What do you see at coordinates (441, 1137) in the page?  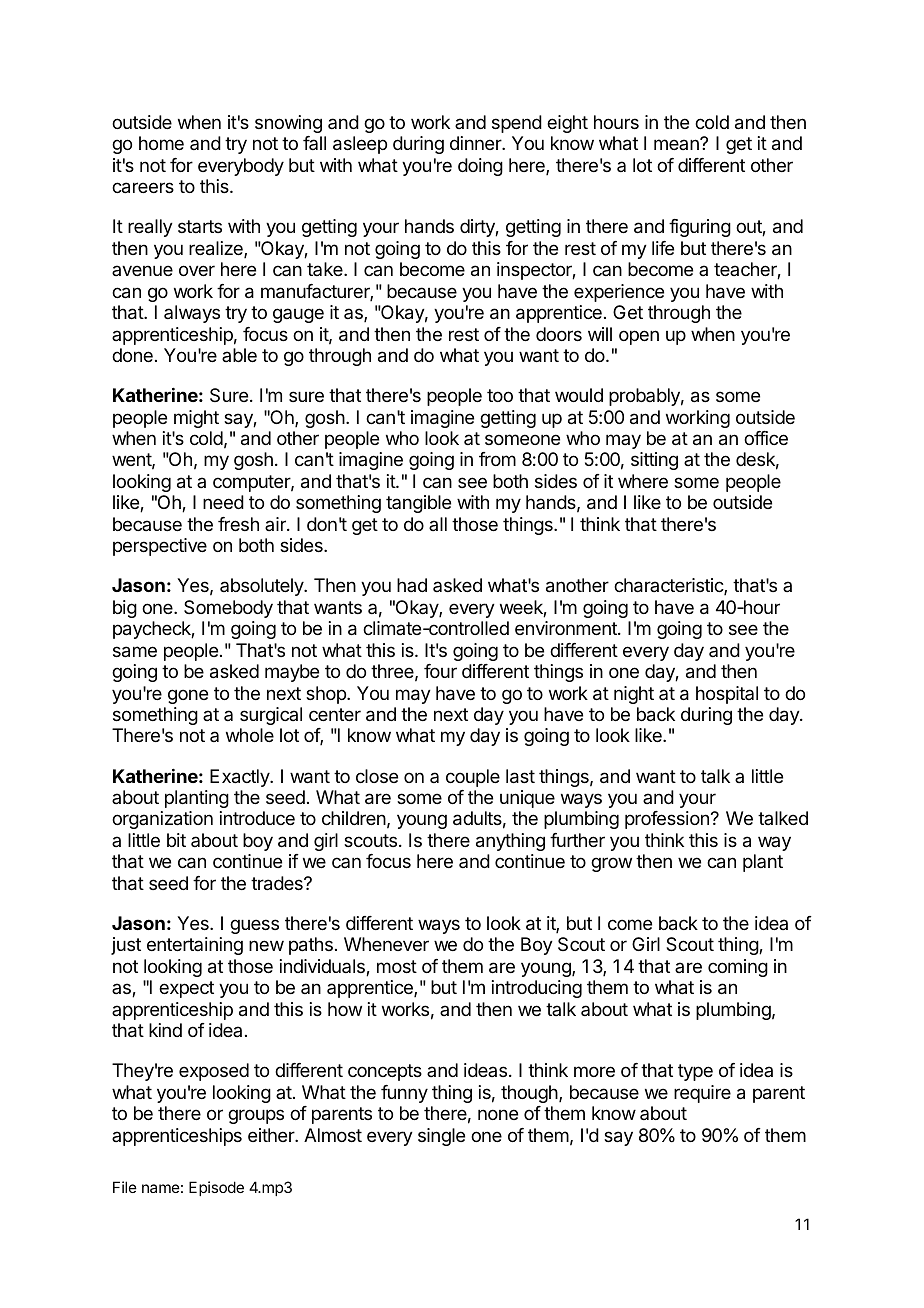 I see `single` at bounding box center [441, 1137].
